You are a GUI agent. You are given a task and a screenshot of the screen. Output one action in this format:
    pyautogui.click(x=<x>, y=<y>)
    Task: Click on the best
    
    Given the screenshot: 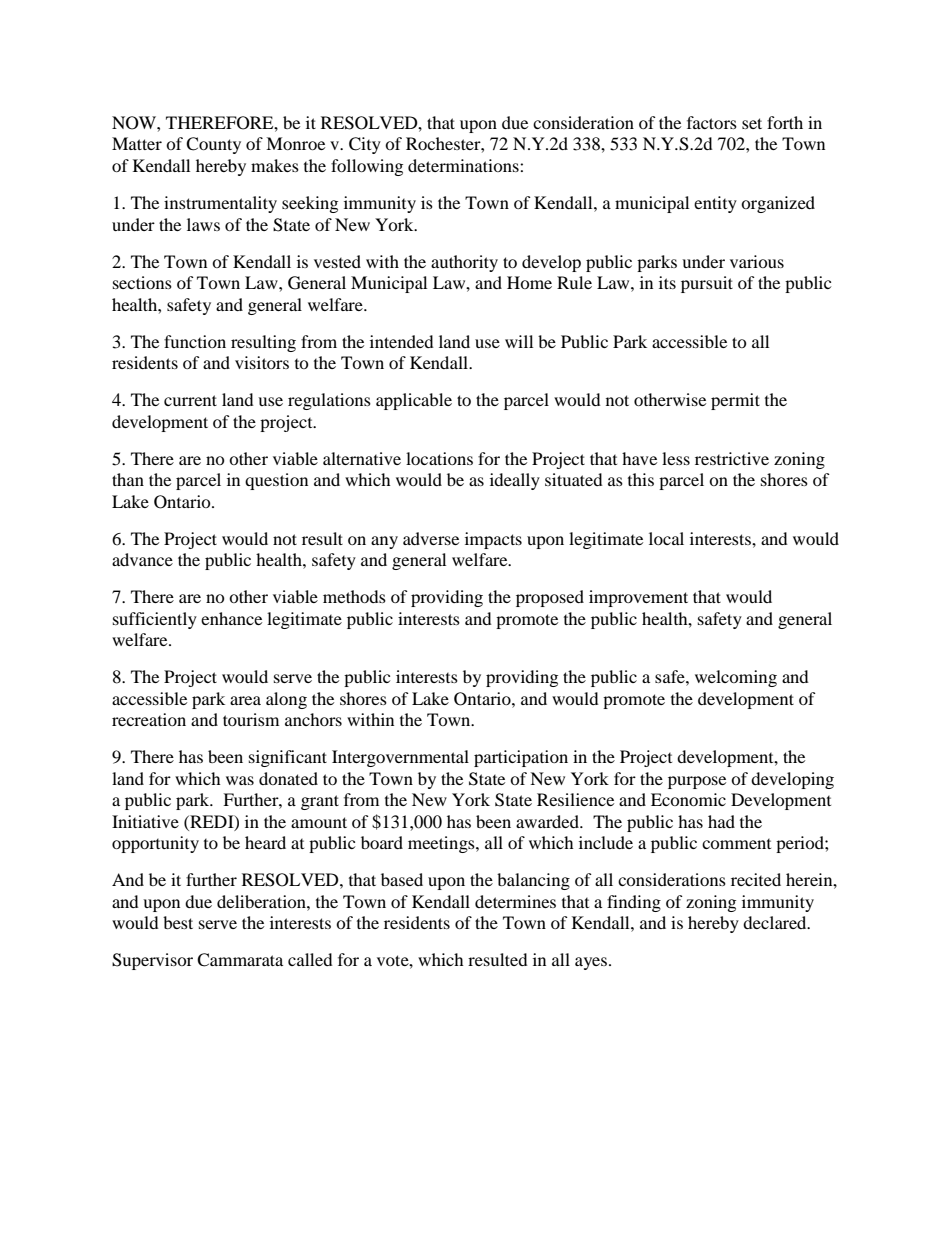 What is the action you would take?
    pyautogui.click(x=178, y=922)
